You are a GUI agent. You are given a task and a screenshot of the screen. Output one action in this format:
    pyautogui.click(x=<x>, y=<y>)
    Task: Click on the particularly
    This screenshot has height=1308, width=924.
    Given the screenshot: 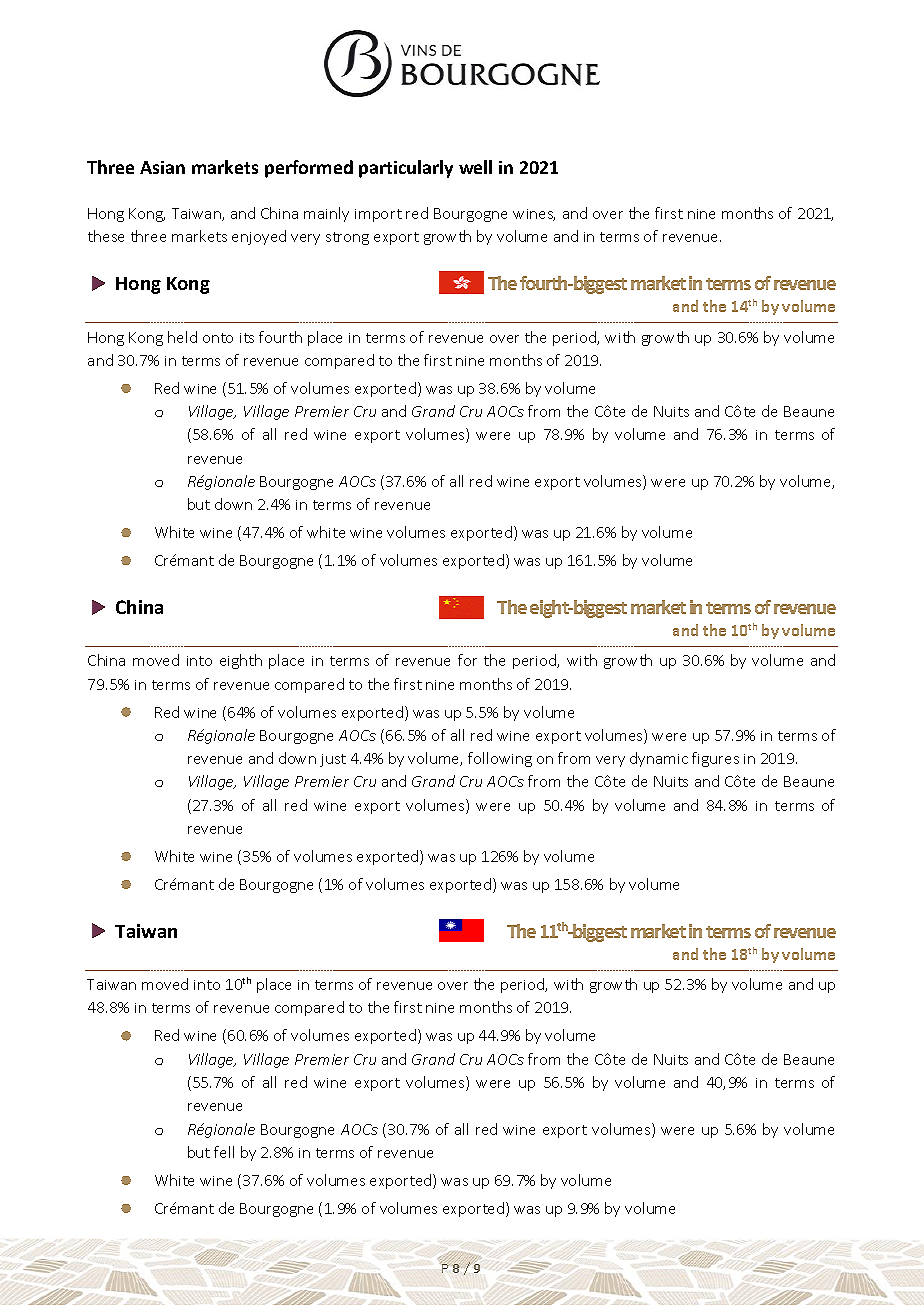 What is the action you would take?
    pyautogui.click(x=406, y=169)
